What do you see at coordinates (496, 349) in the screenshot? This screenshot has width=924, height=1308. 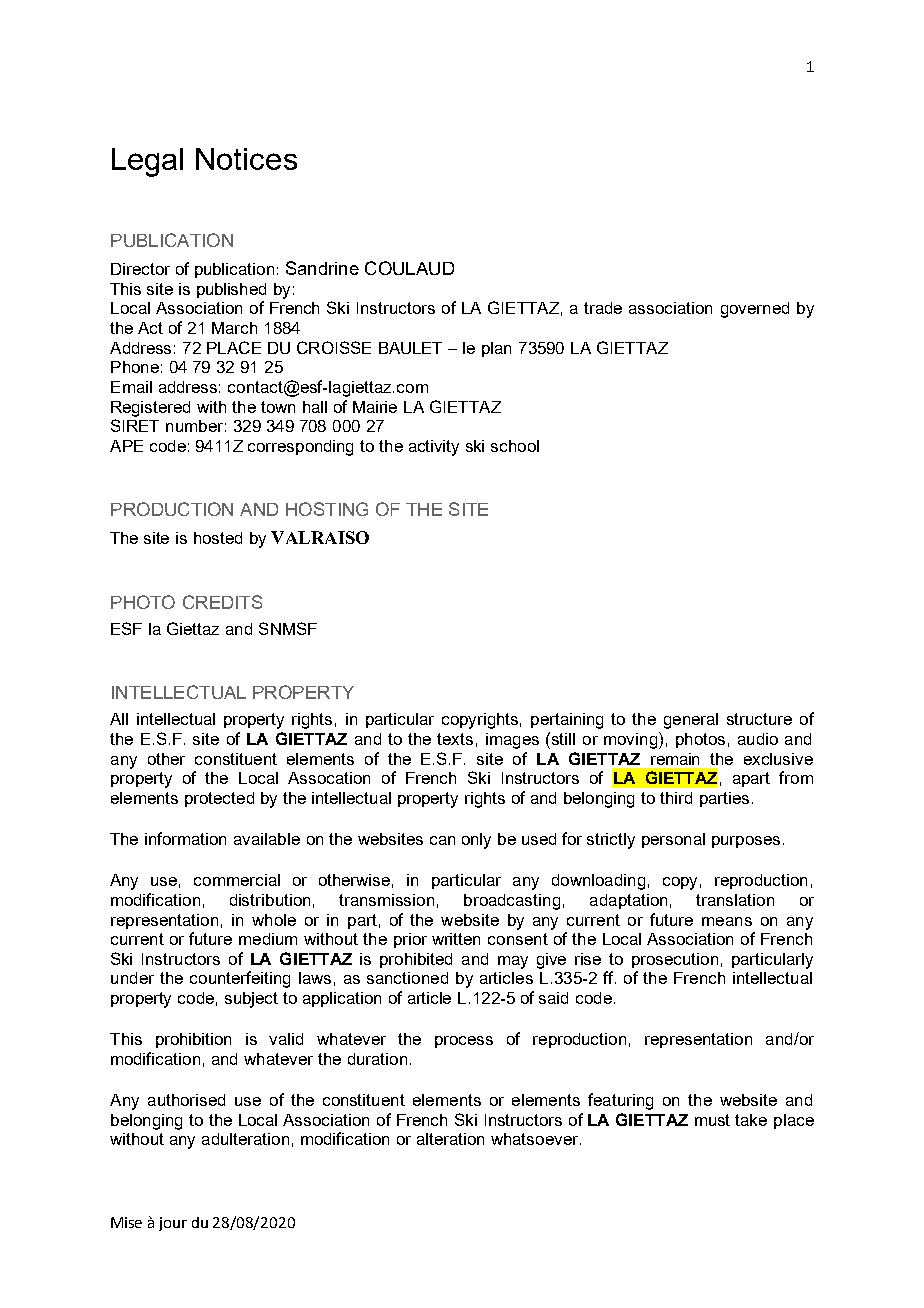 I see `plan` at bounding box center [496, 349].
